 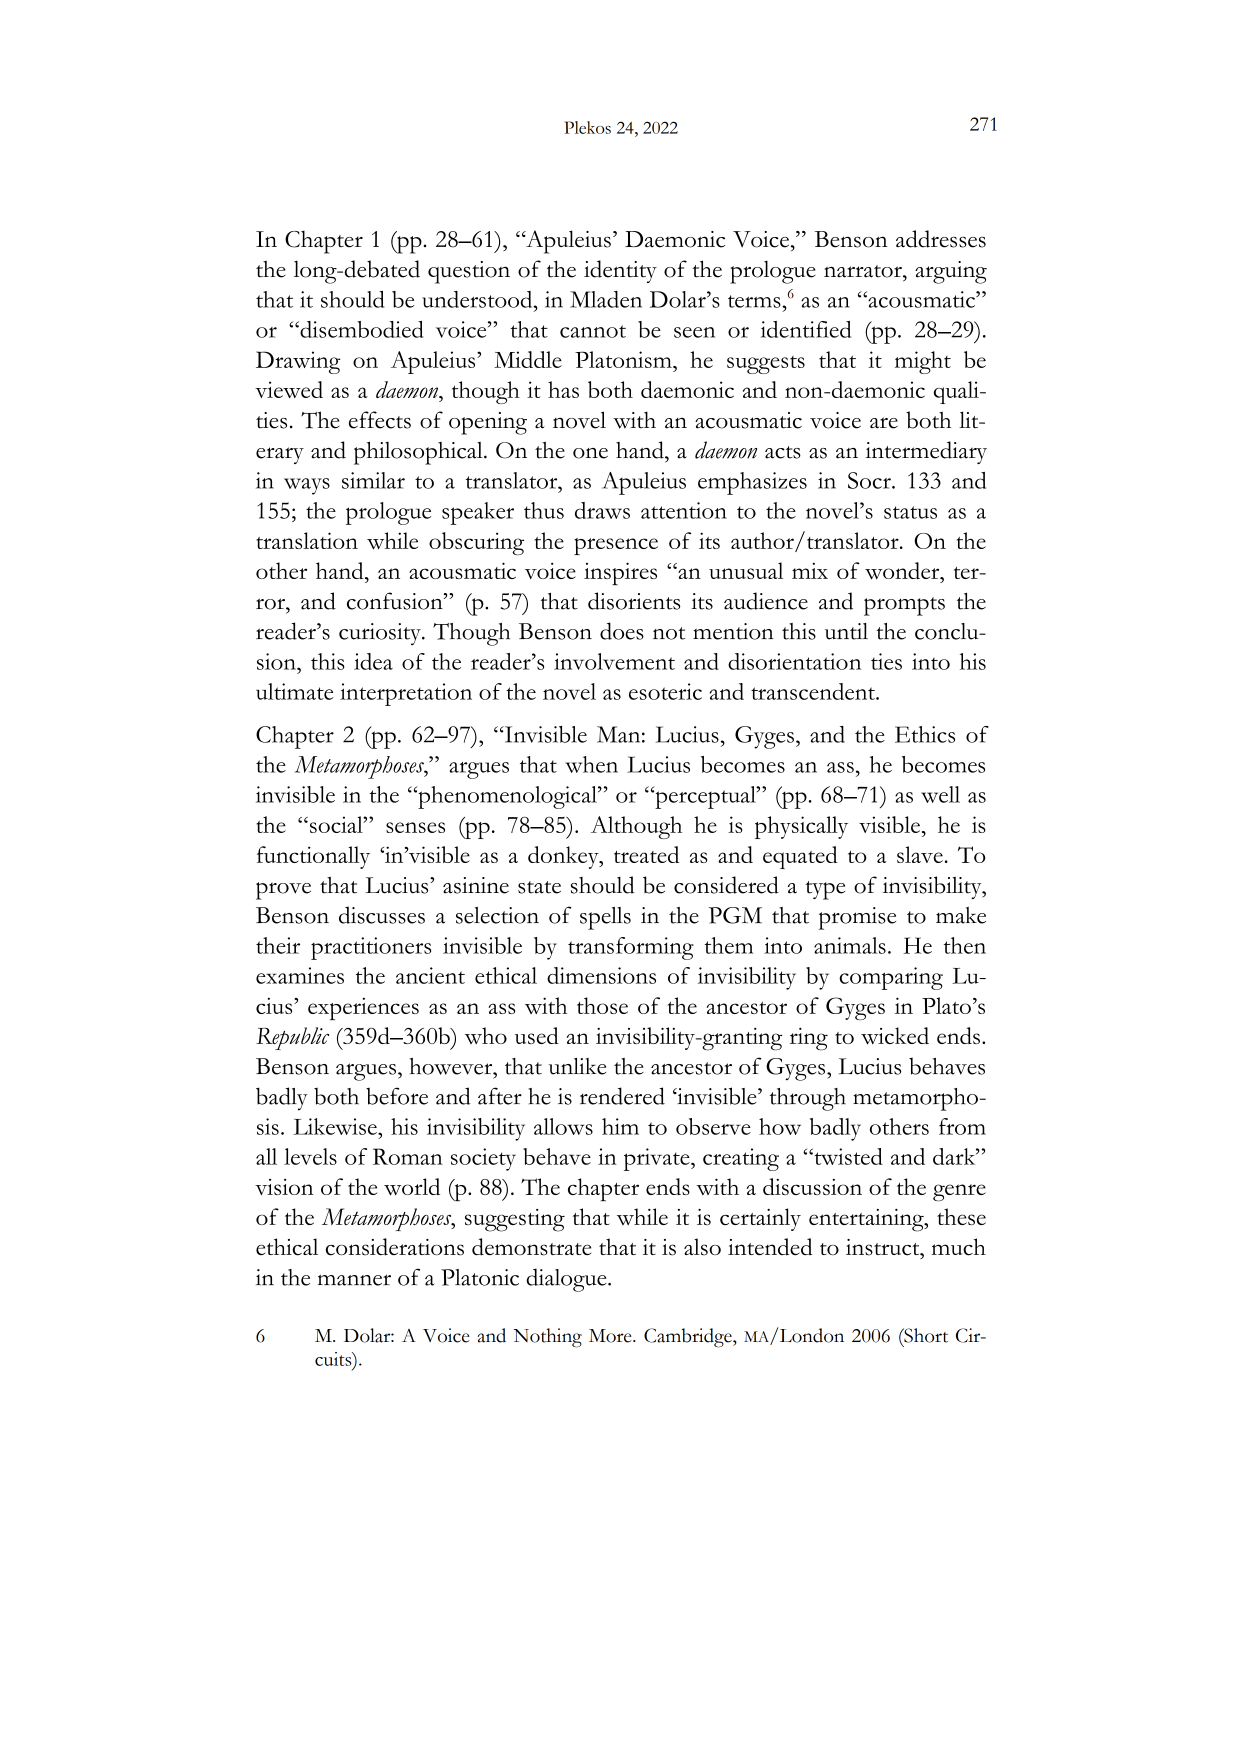 What do you see at coordinates (850, 945) in the document?
I see `animals` at bounding box center [850, 945].
